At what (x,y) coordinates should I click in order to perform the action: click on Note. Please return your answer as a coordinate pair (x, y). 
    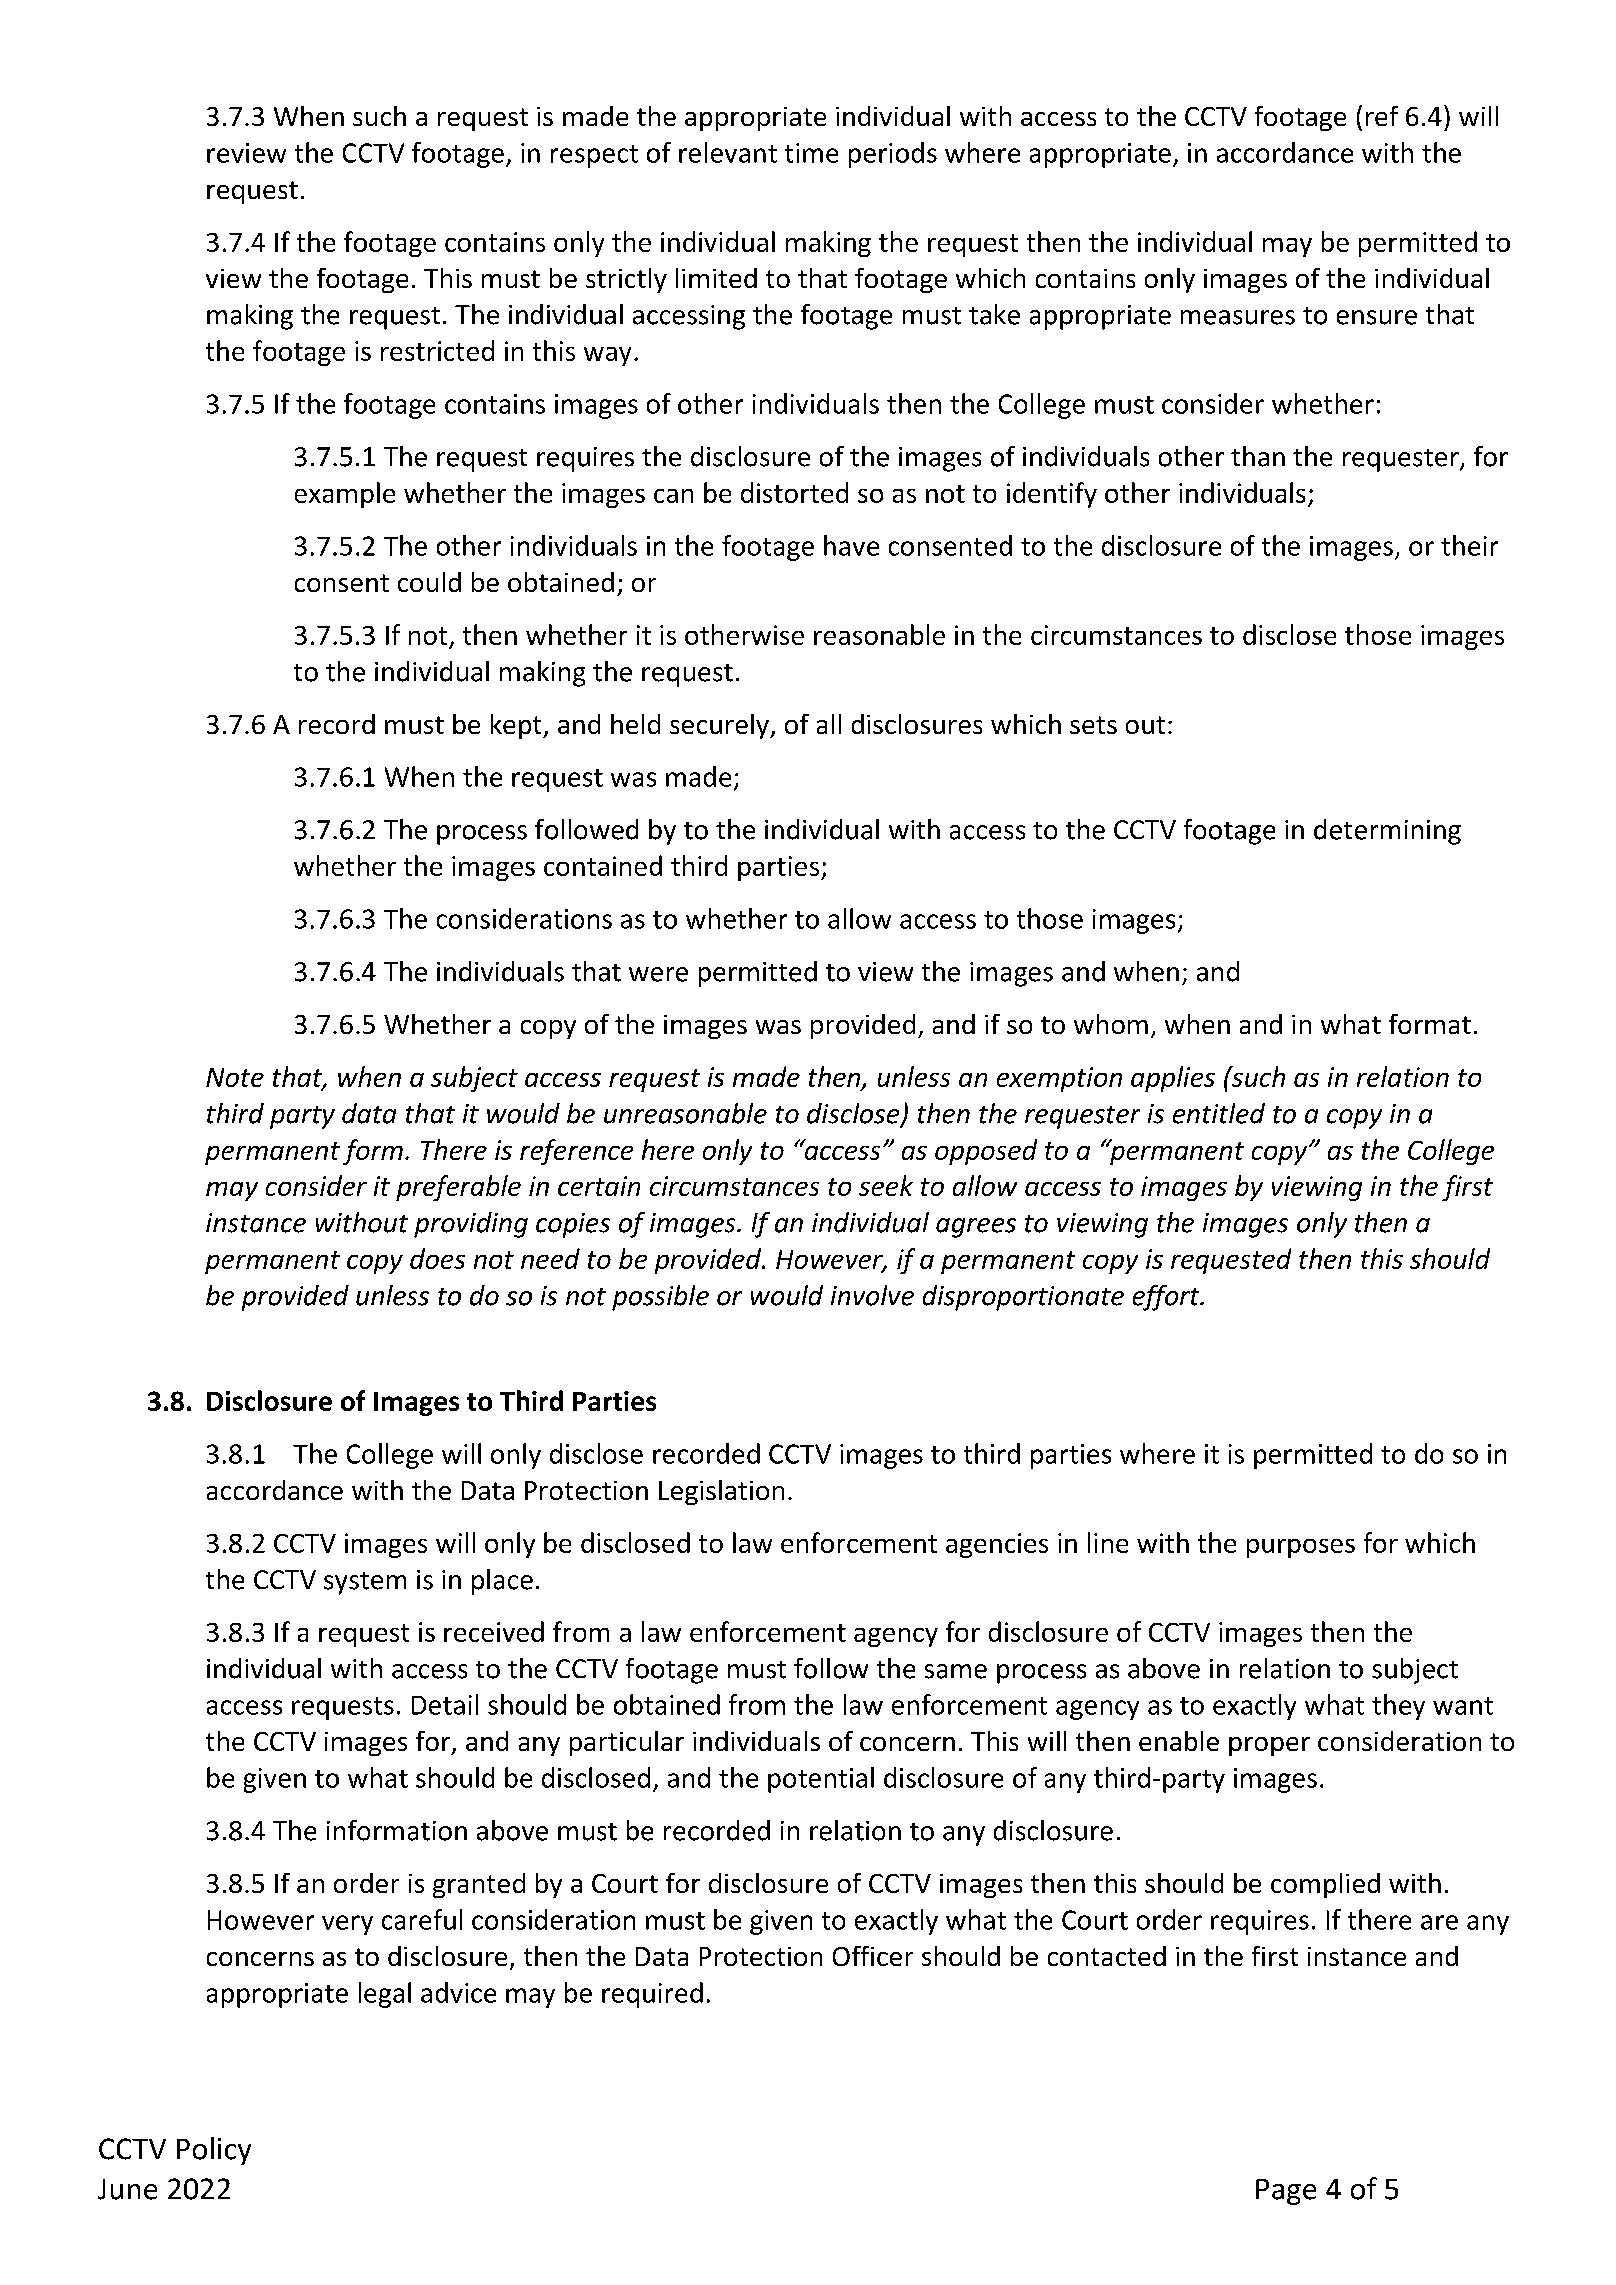
    Looking at the image, I should click on (235, 1077).
